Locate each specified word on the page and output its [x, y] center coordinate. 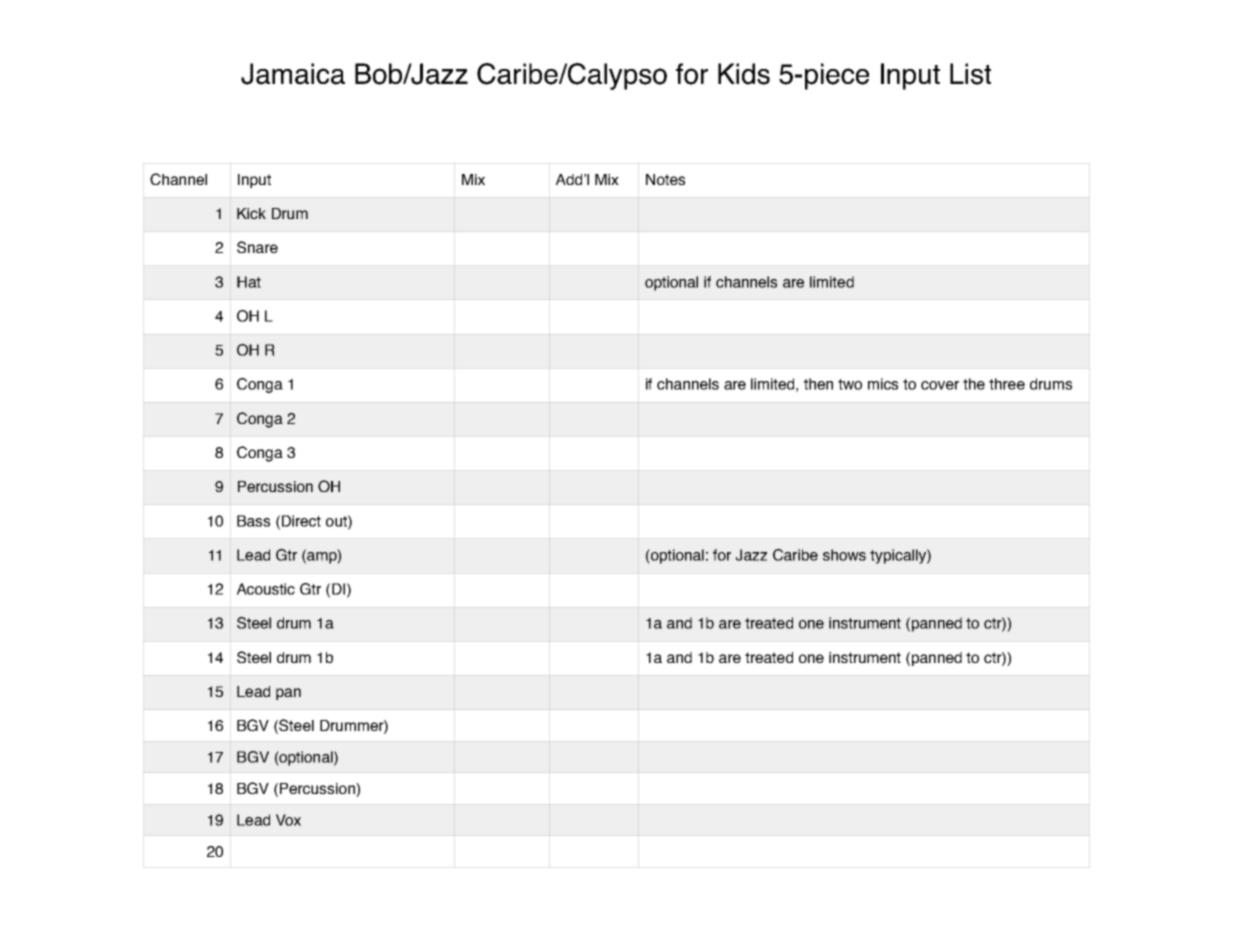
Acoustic [266, 589]
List [970, 74]
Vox [288, 820]
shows [844, 555]
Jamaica [293, 74]
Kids [744, 74]
